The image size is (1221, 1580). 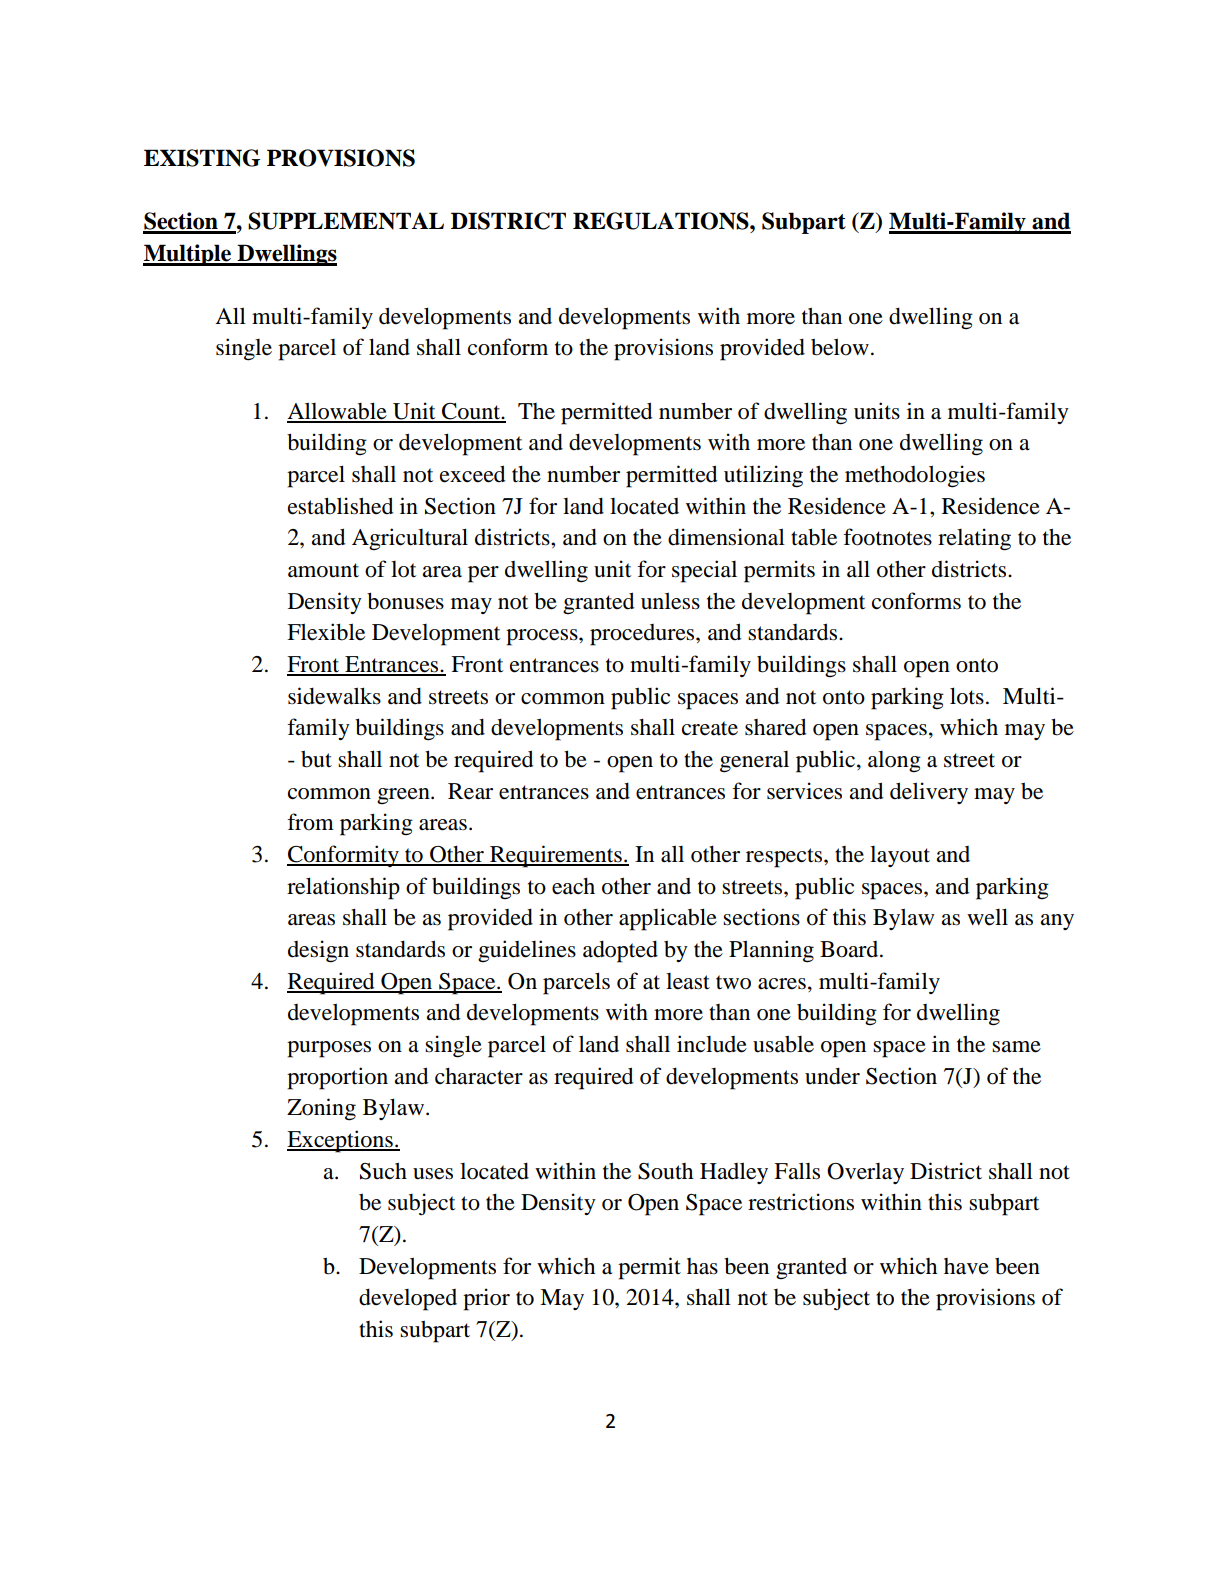 I want to click on REGULATIONS, so click(x=662, y=221).
